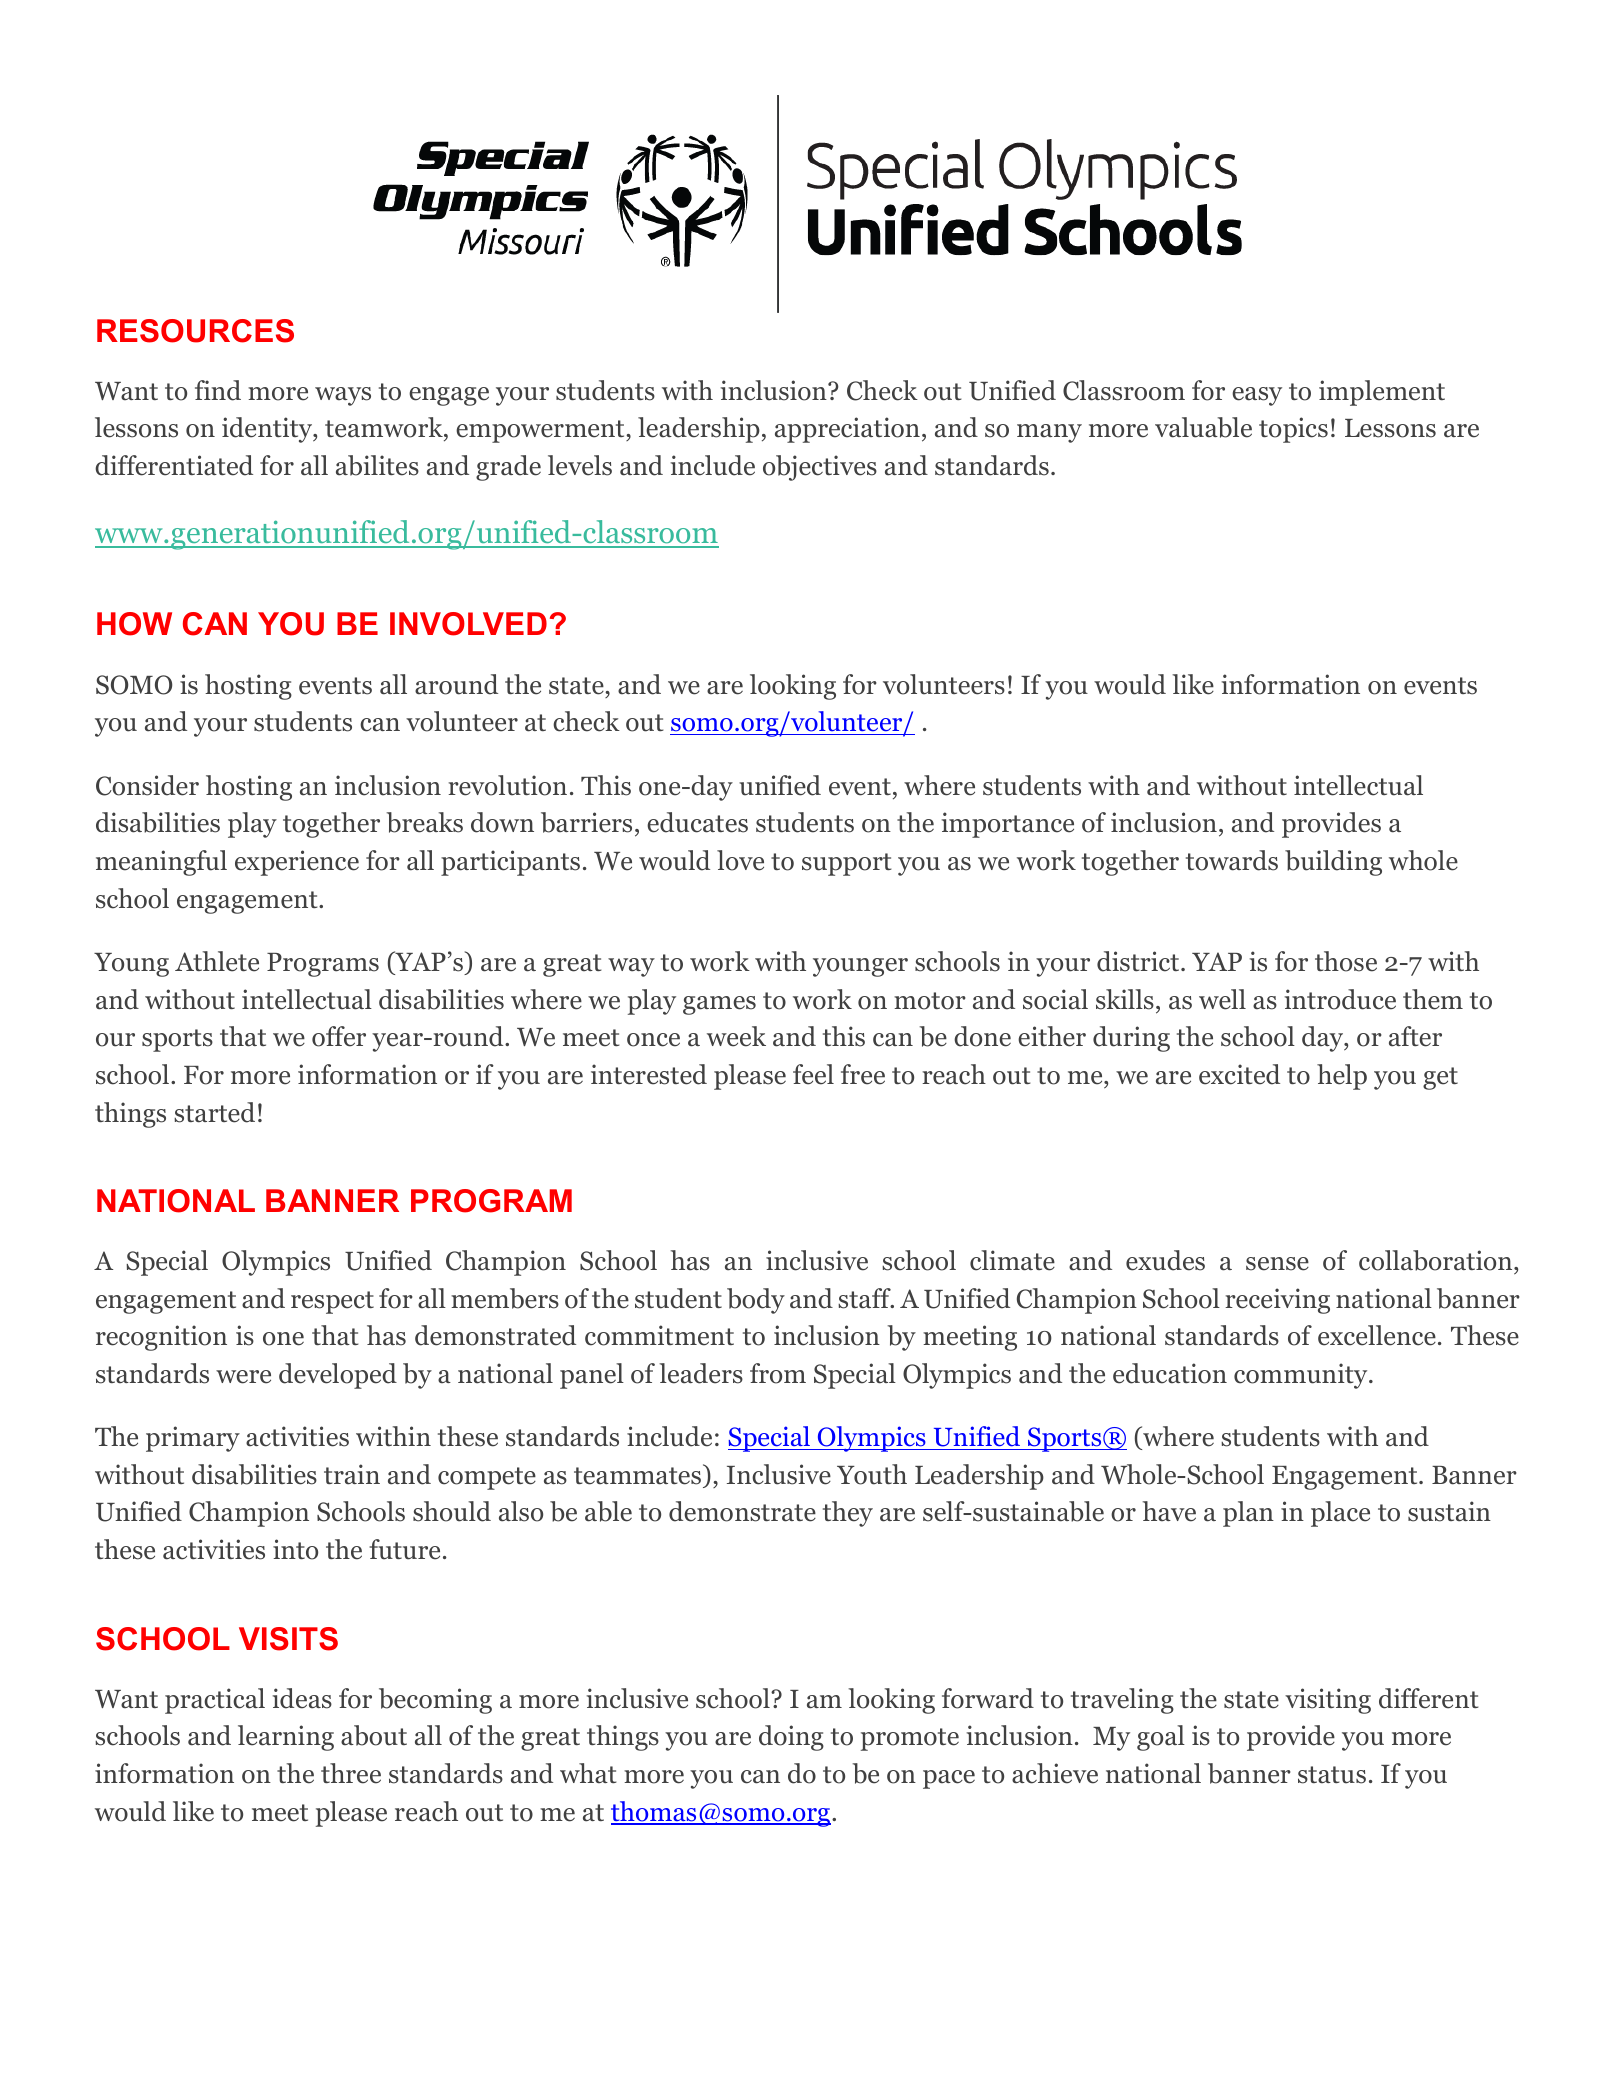 Image resolution: width=1615 pixels, height=2090 pixels. I want to click on learning, so click(286, 1738).
